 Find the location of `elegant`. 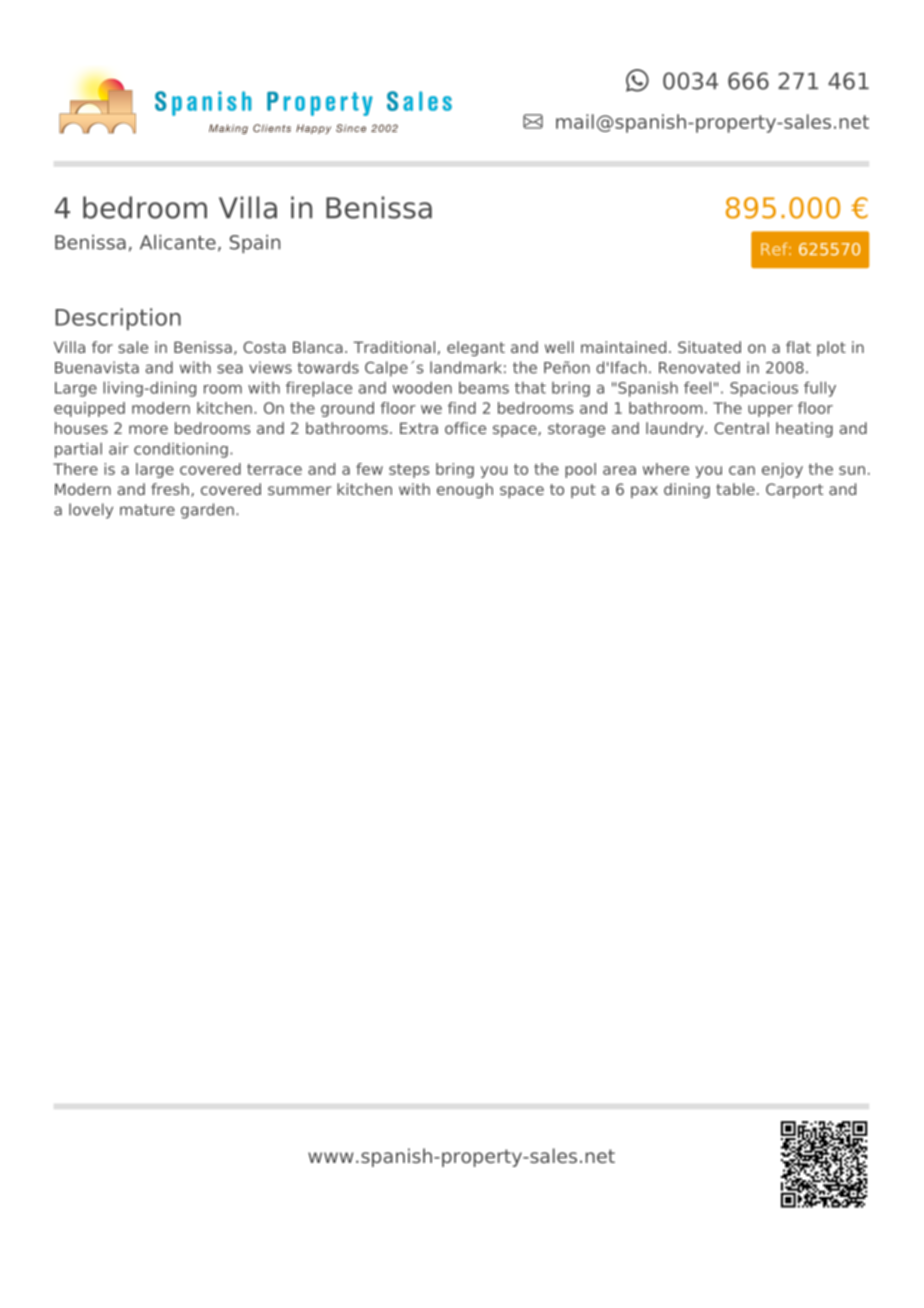

elegant is located at coordinates (476, 348).
